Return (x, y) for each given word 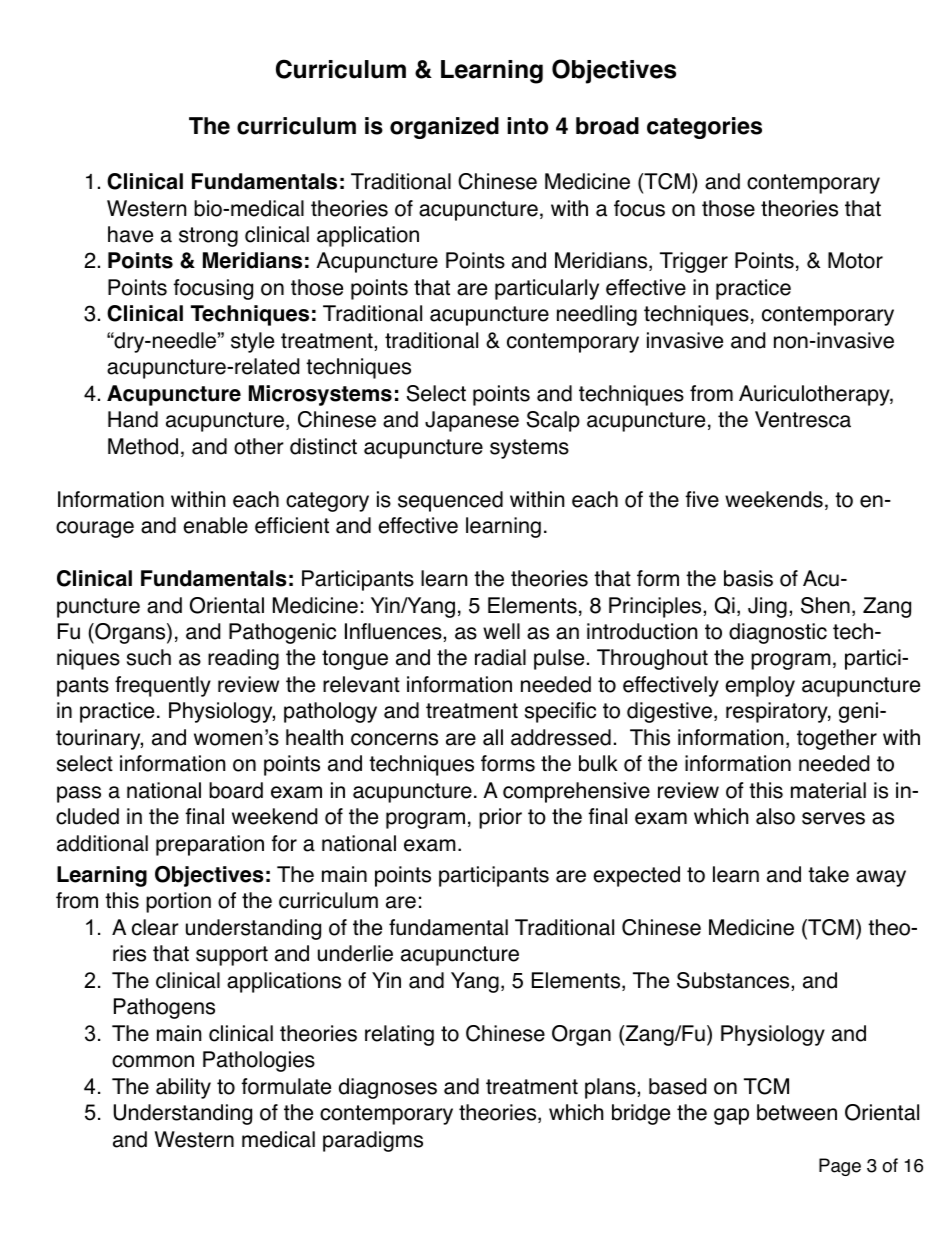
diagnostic (778, 633)
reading (243, 659)
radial (500, 657)
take (828, 874)
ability (183, 1088)
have (130, 234)
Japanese (472, 421)
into (527, 126)
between (797, 1112)
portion (178, 902)
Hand (133, 419)
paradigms (373, 1141)
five (702, 499)
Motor (855, 260)
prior (500, 818)
